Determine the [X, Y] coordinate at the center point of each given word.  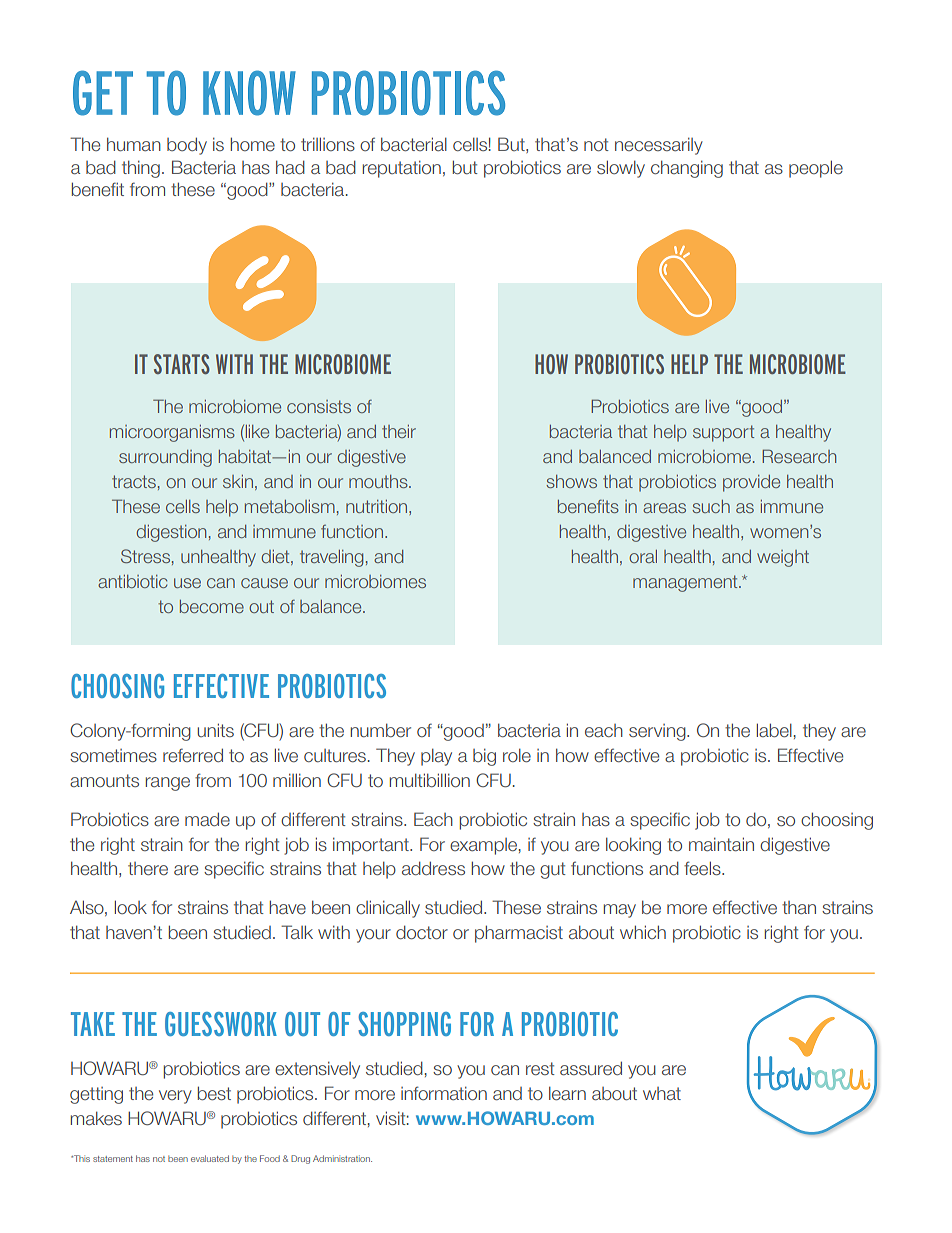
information [444, 1093]
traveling [331, 558]
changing [687, 169]
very [175, 1097]
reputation [402, 169]
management [686, 583]
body [187, 146]
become [212, 606]
